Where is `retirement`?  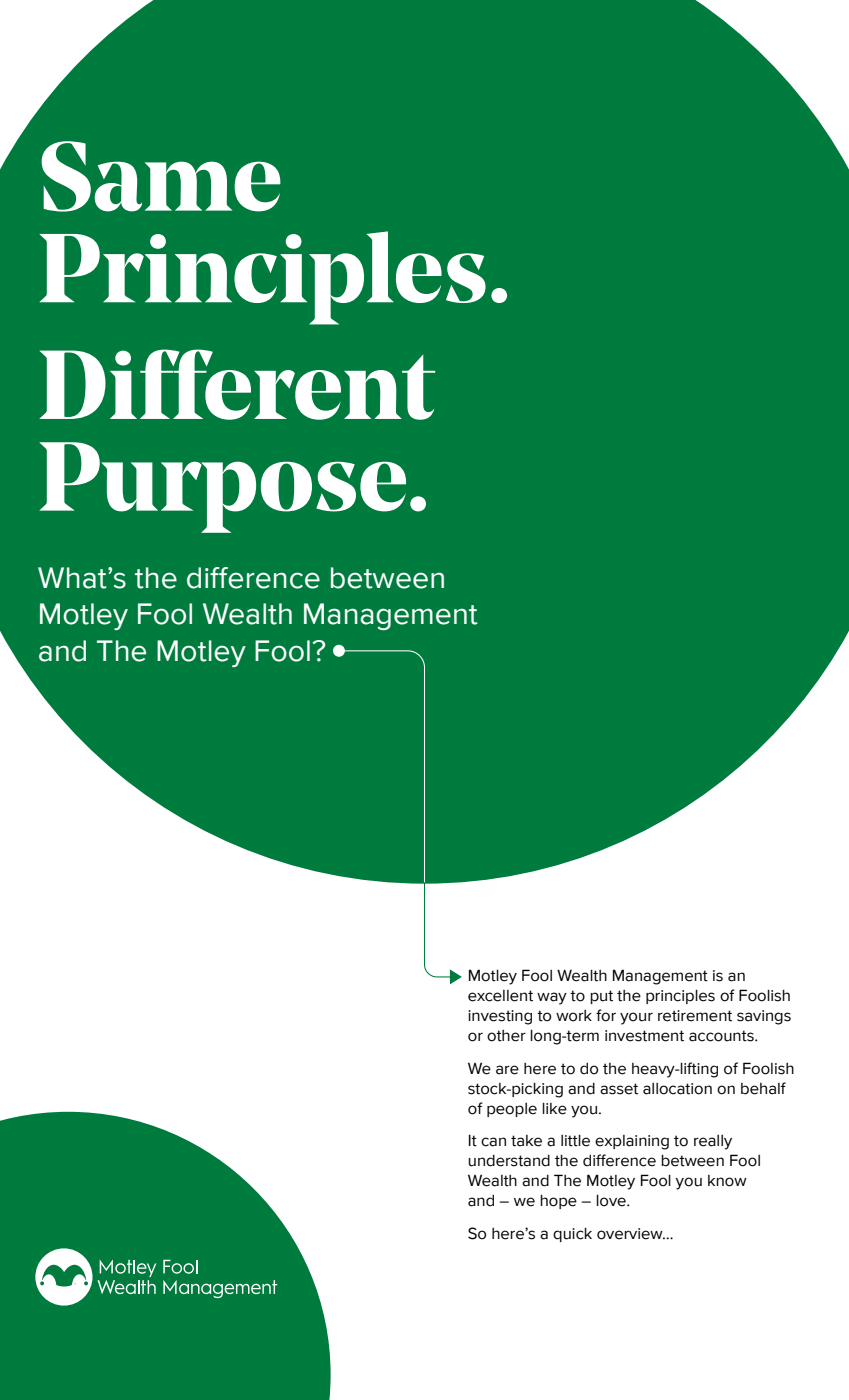
retirement is located at coordinates (695, 1016).
